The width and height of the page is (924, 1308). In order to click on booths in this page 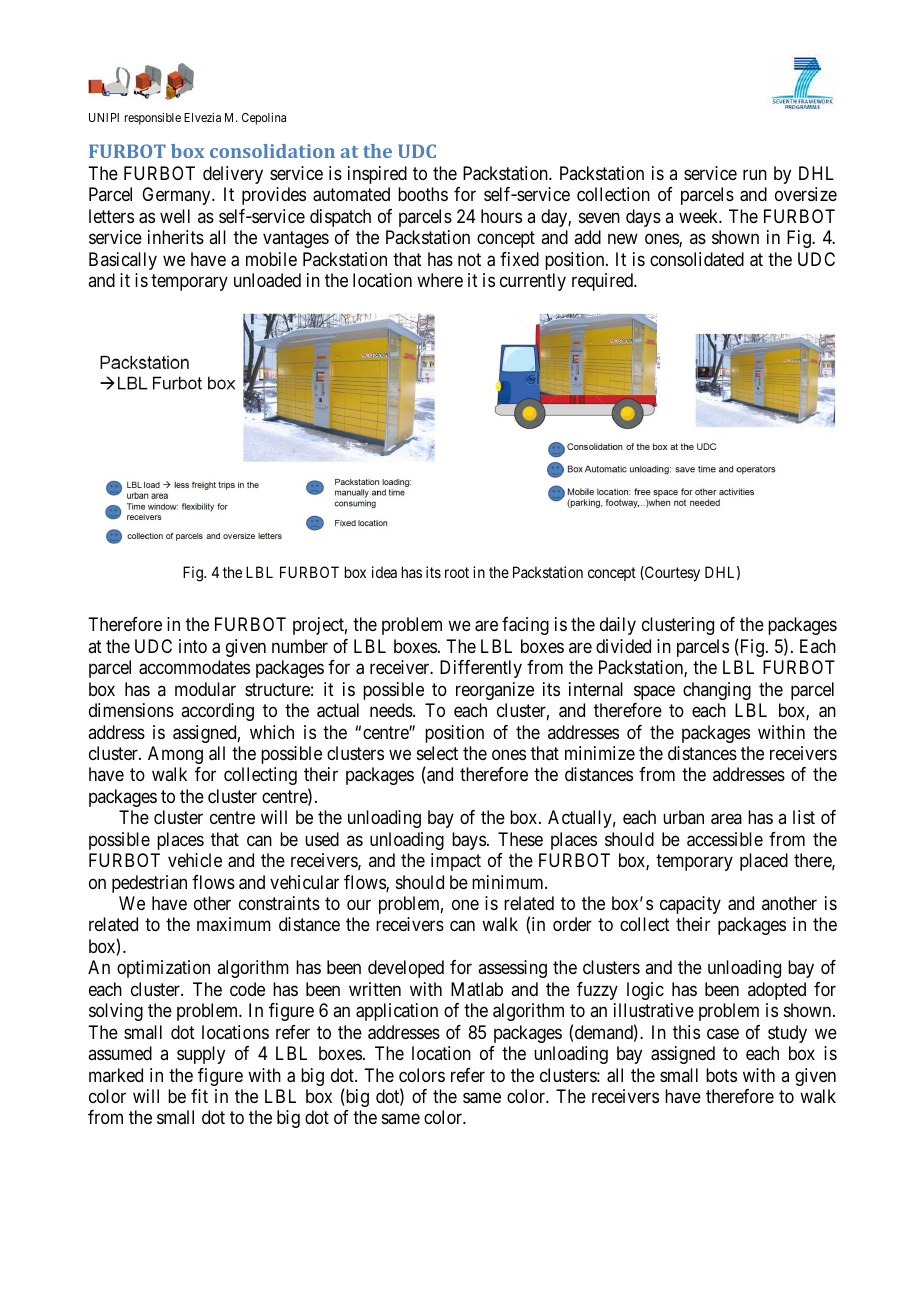, I will do `click(423, 194)`.
